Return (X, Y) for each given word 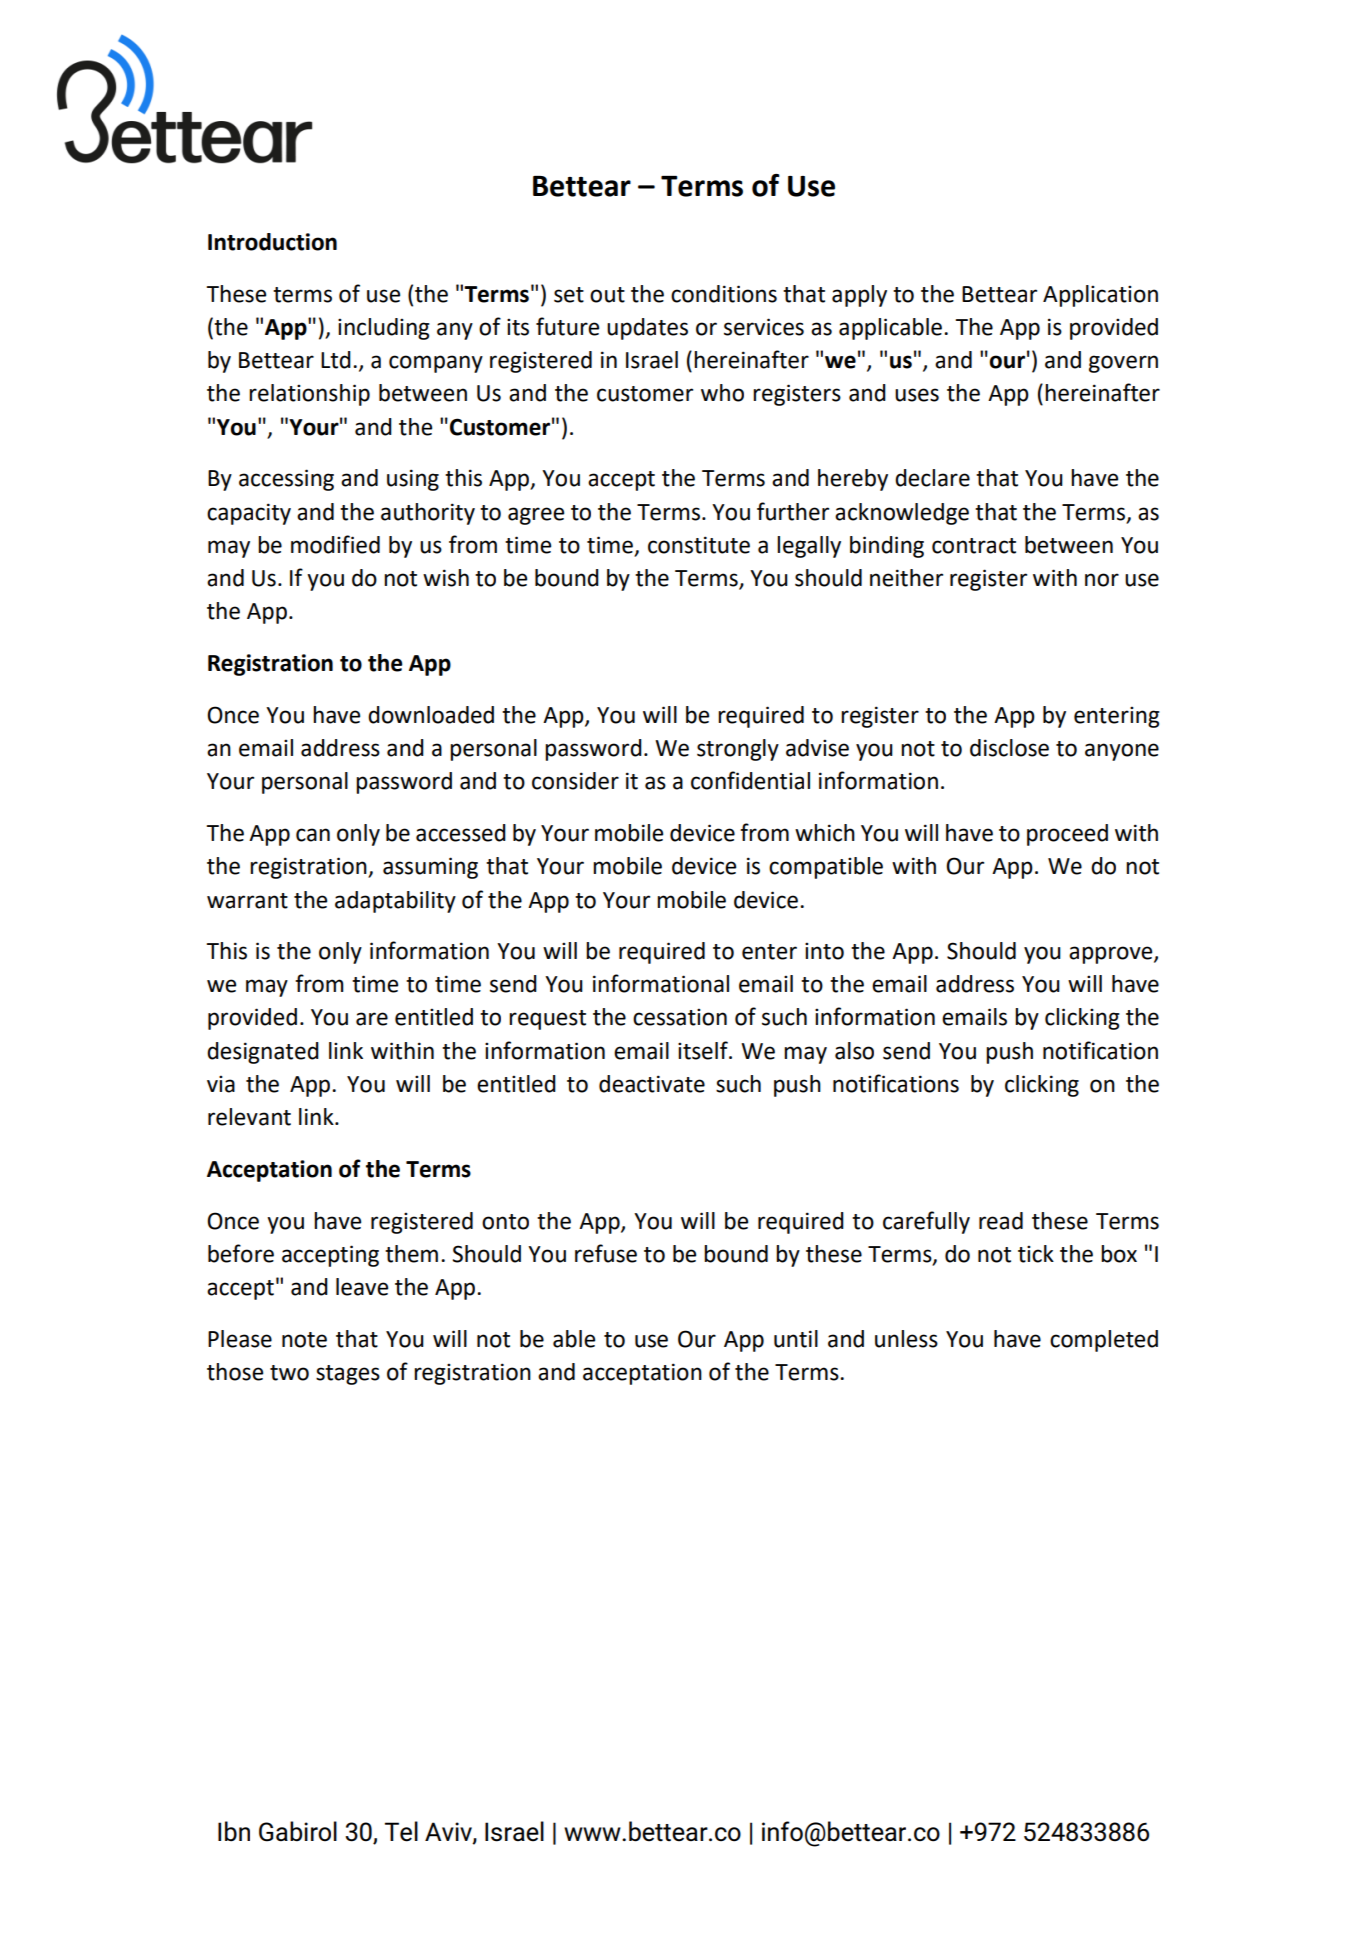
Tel (401, 1831)
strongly (738, 750)
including (384, 329)
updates (647, 329)
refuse (606, 1253)
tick (1036, 1254)
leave (362, 1287)
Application (1100, 296)
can (313, 835)
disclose (1009, 748)
